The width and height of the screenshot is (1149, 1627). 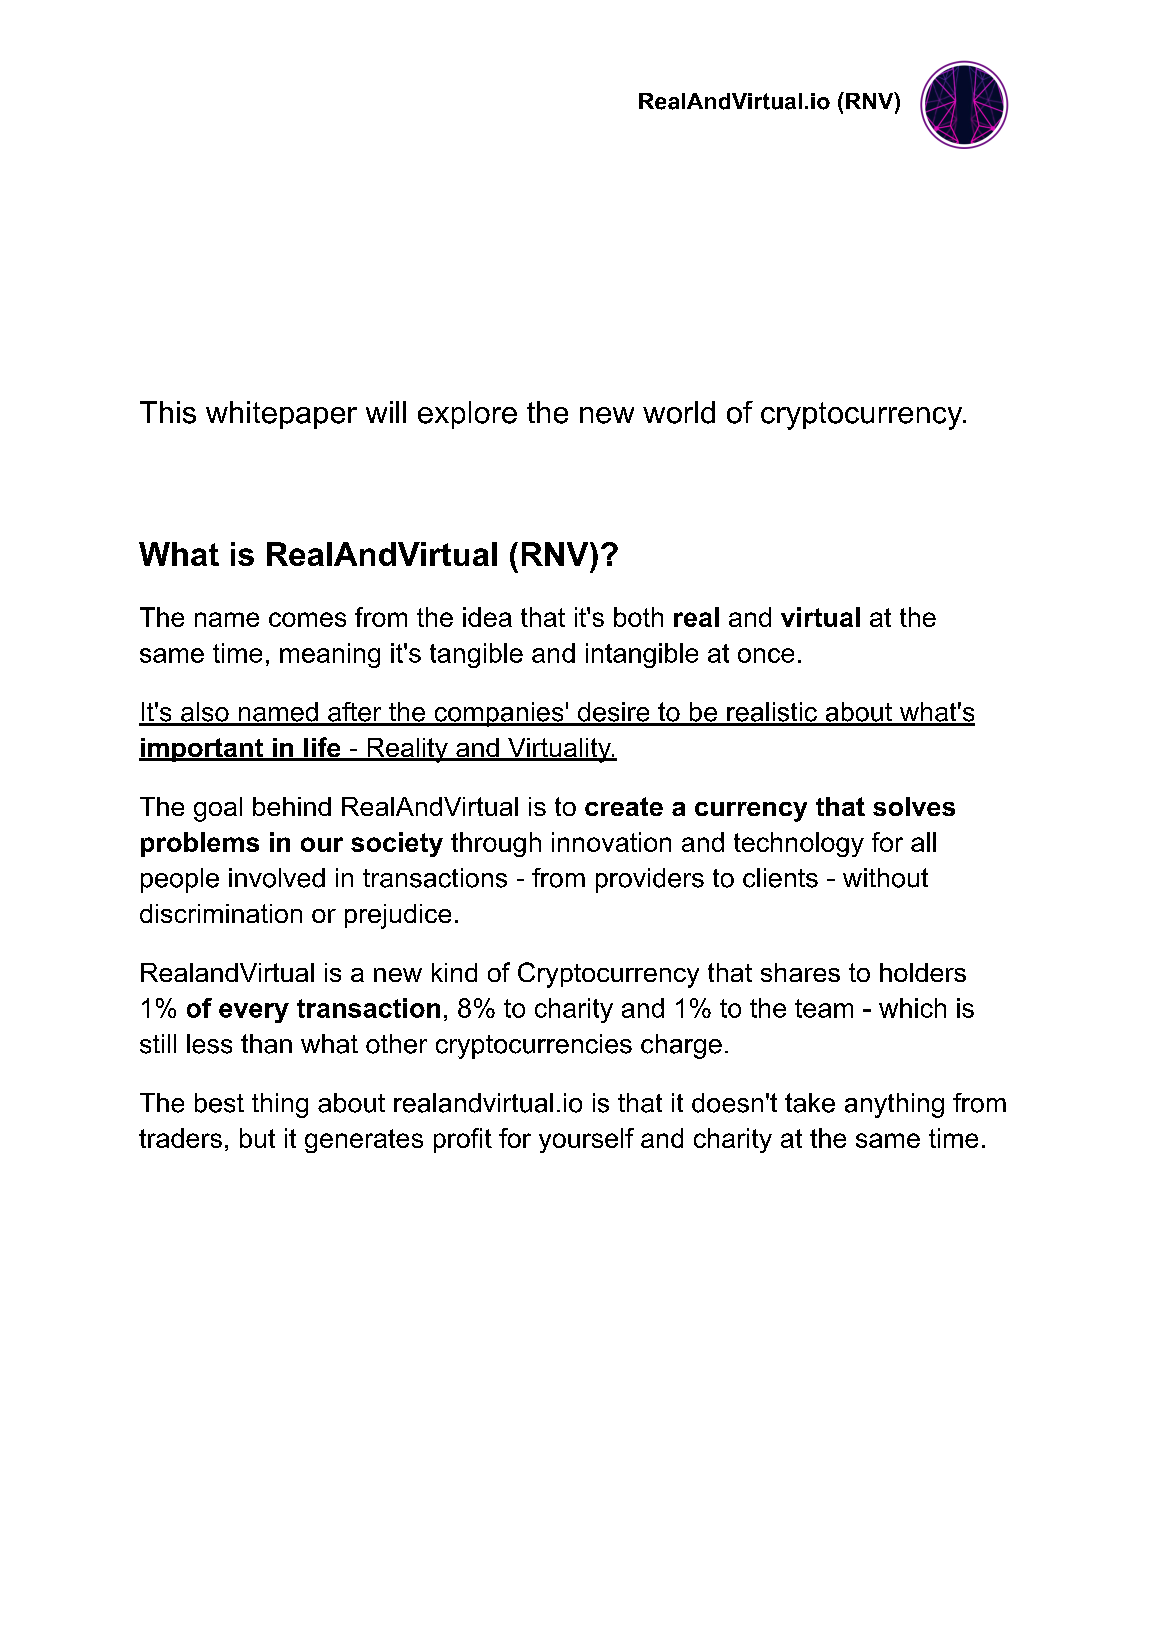 What do you see at coordinates (257, 1138) in the screenshot?
I see `but` at bounding box center [257, 1138].
